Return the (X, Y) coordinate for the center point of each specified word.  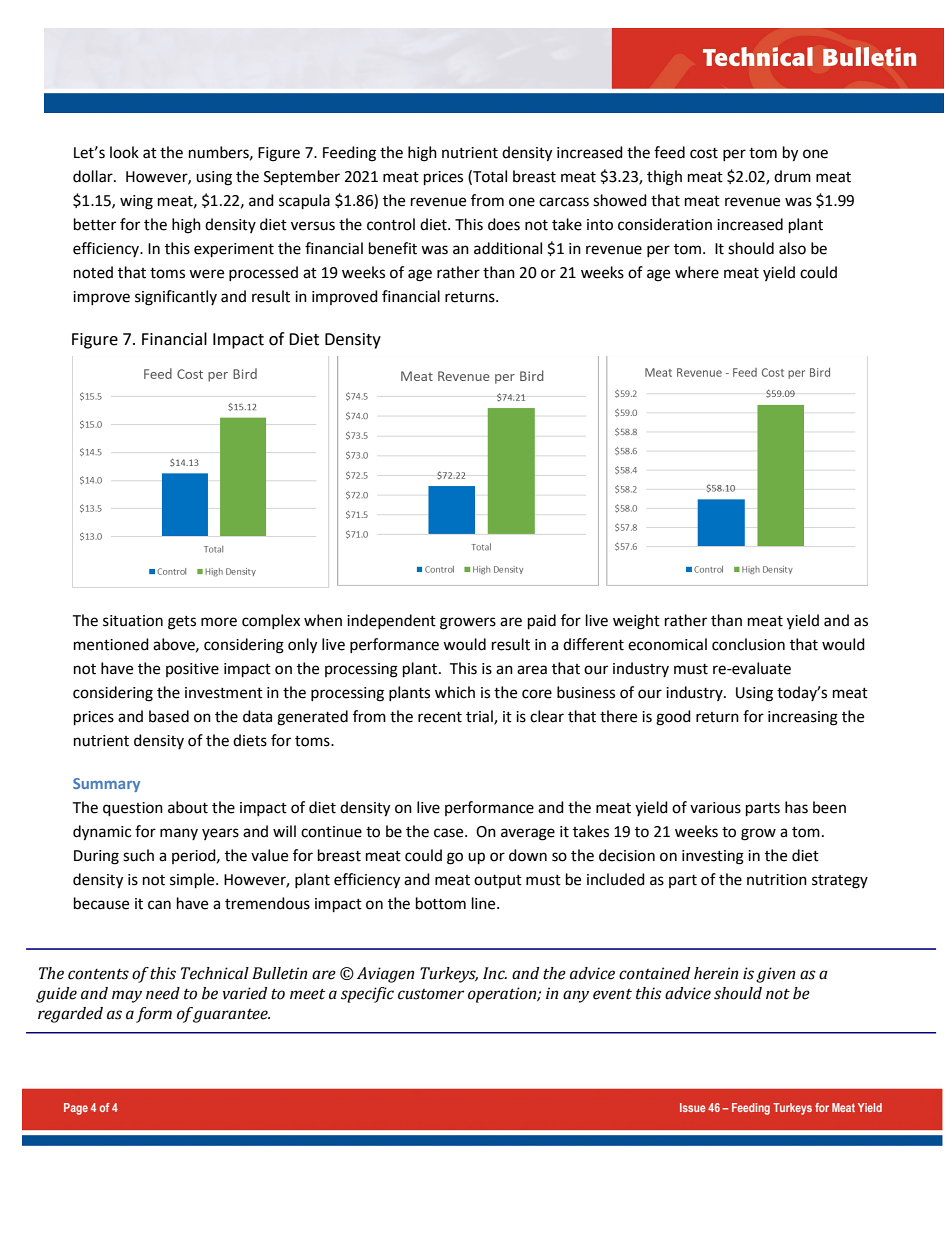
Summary (106, 785)
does (504, 224)
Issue (693, 1107)
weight (636, 622)
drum (792, 176)
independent (391, 621)
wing (136, 202)
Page (76, 1109)
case (450, 833)
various (715, 808)
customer (431, 994)
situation (133, 621)
